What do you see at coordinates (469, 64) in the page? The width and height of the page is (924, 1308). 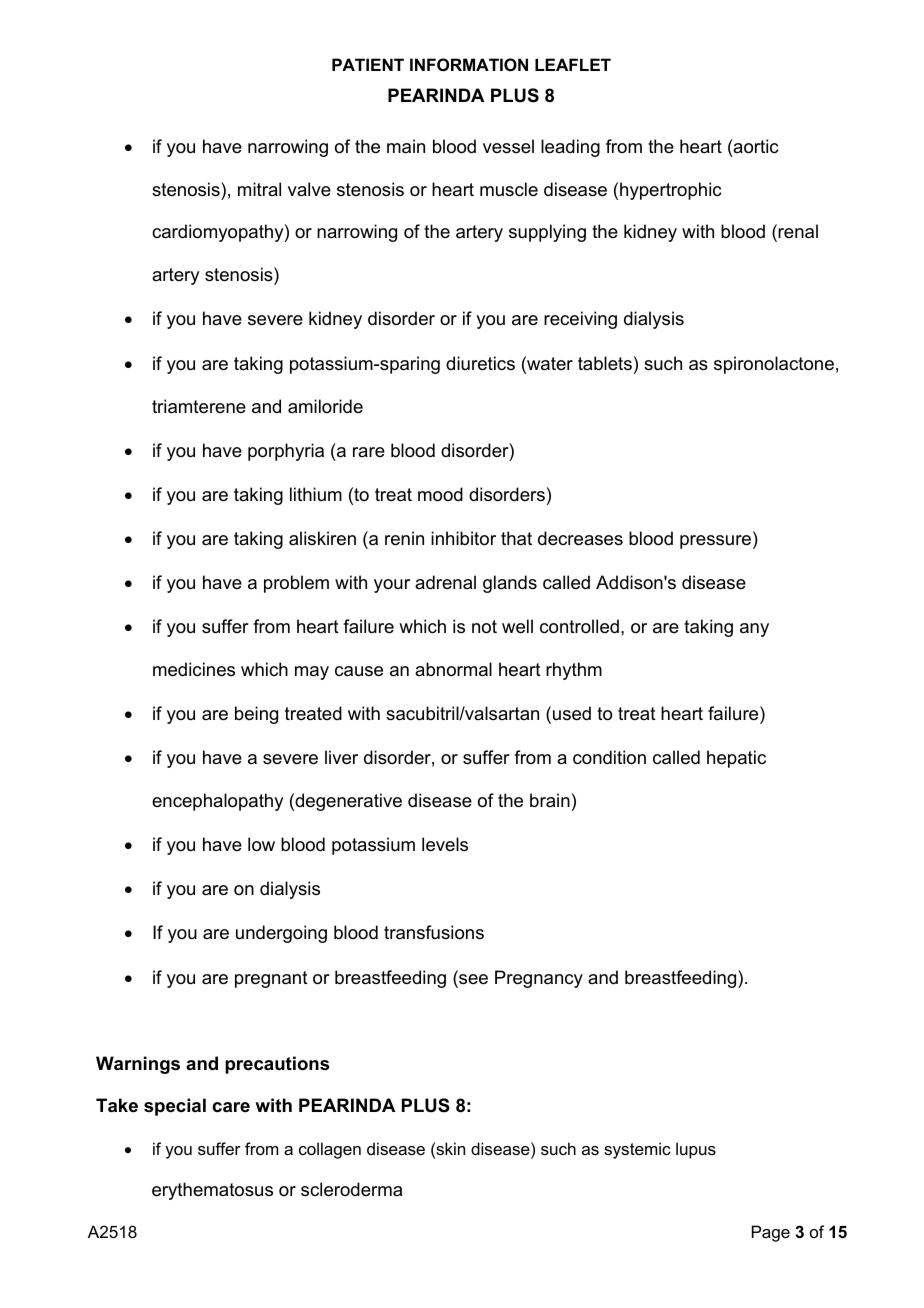 I see `INFORMATION` at bounding box center [469, 64].
